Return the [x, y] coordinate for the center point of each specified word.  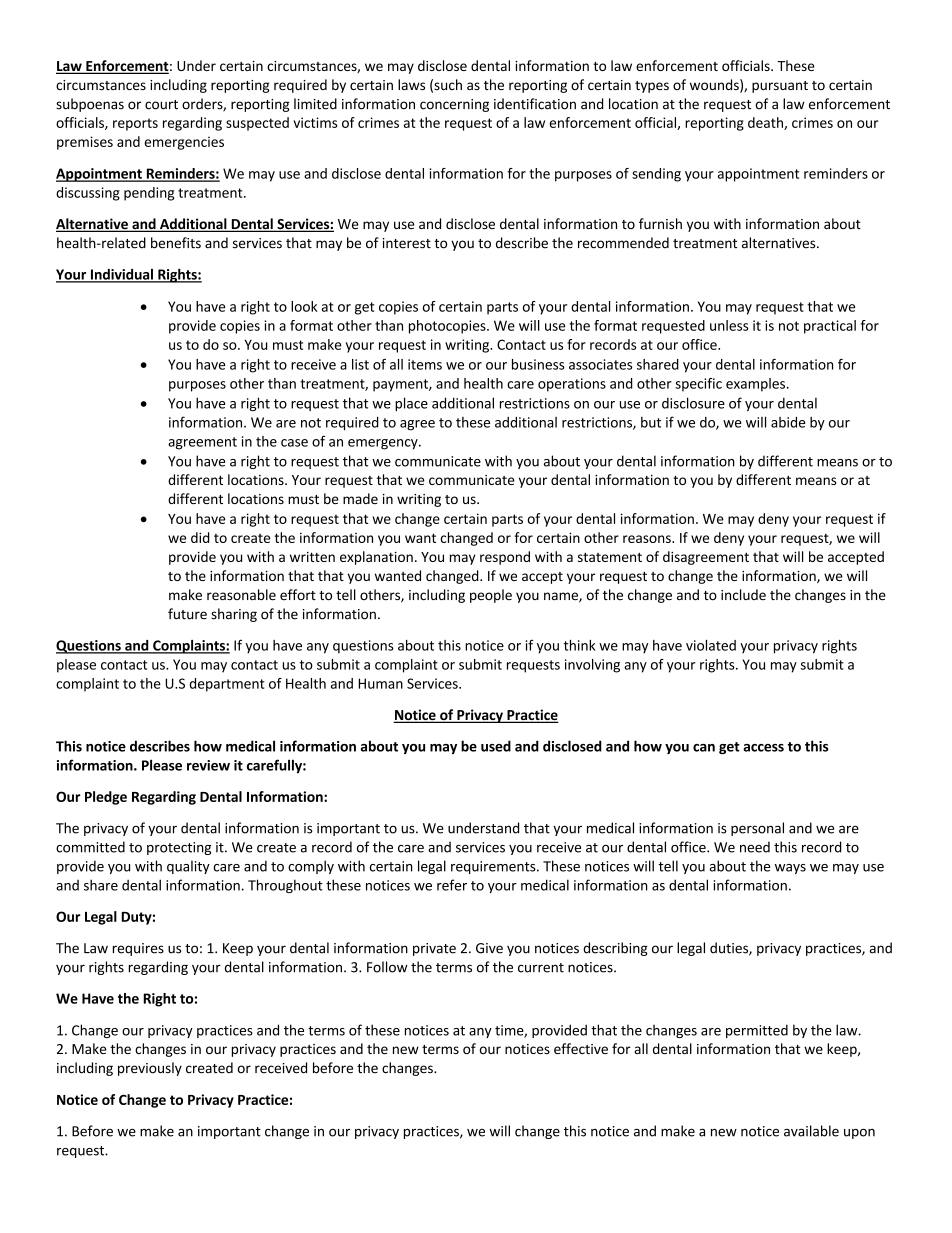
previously [150, 1069]
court [161, 105]
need [755, 847]
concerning [454, 105]
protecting [179, 848]
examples [757, 385]
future [187, 614]
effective [581, 1048]
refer [452, 885]
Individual [121, 275]
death [766, 123]
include [743, 594]
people [491, 596]
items [425, 364]
